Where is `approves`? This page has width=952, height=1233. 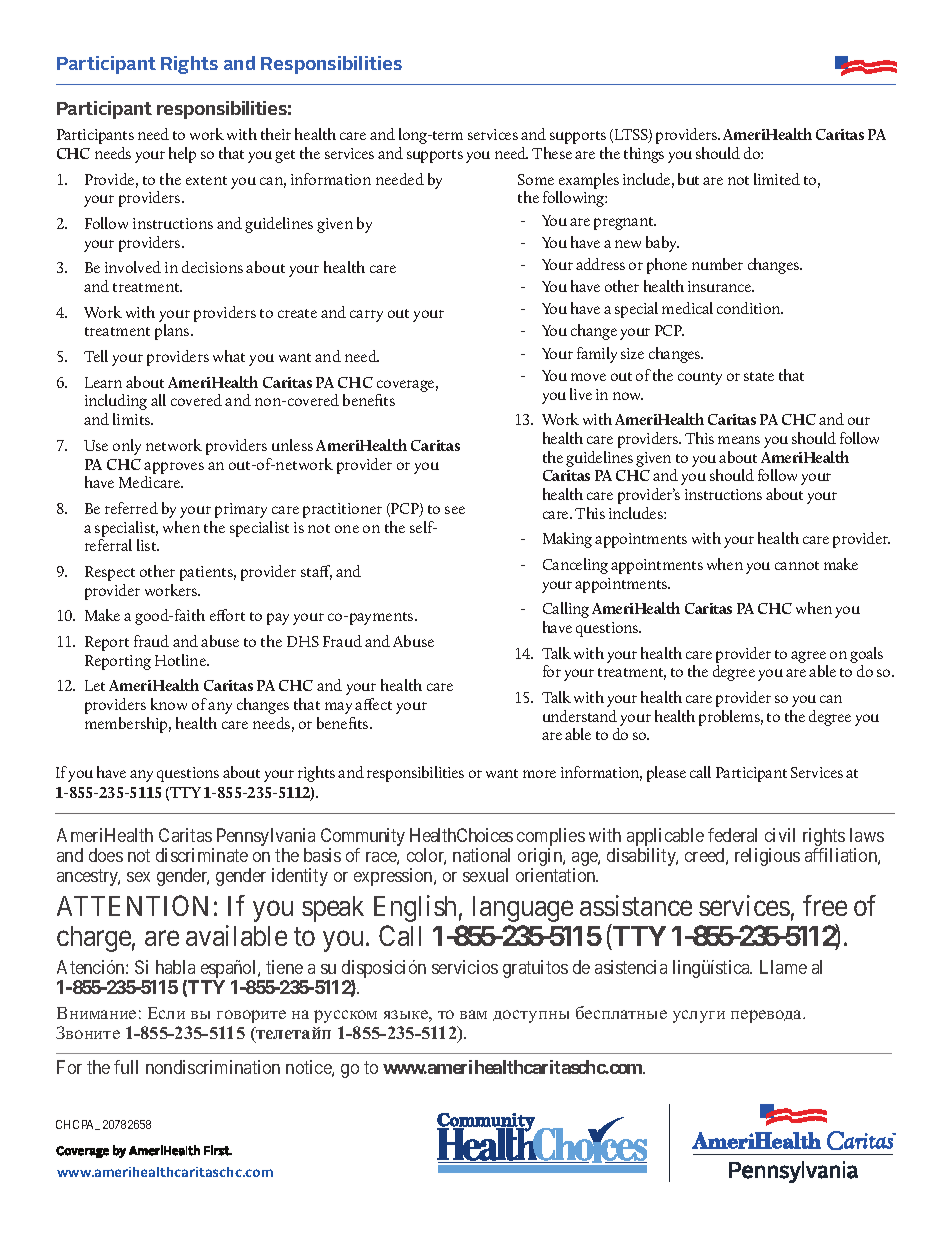 approves is located at coordinates (174, 468).
